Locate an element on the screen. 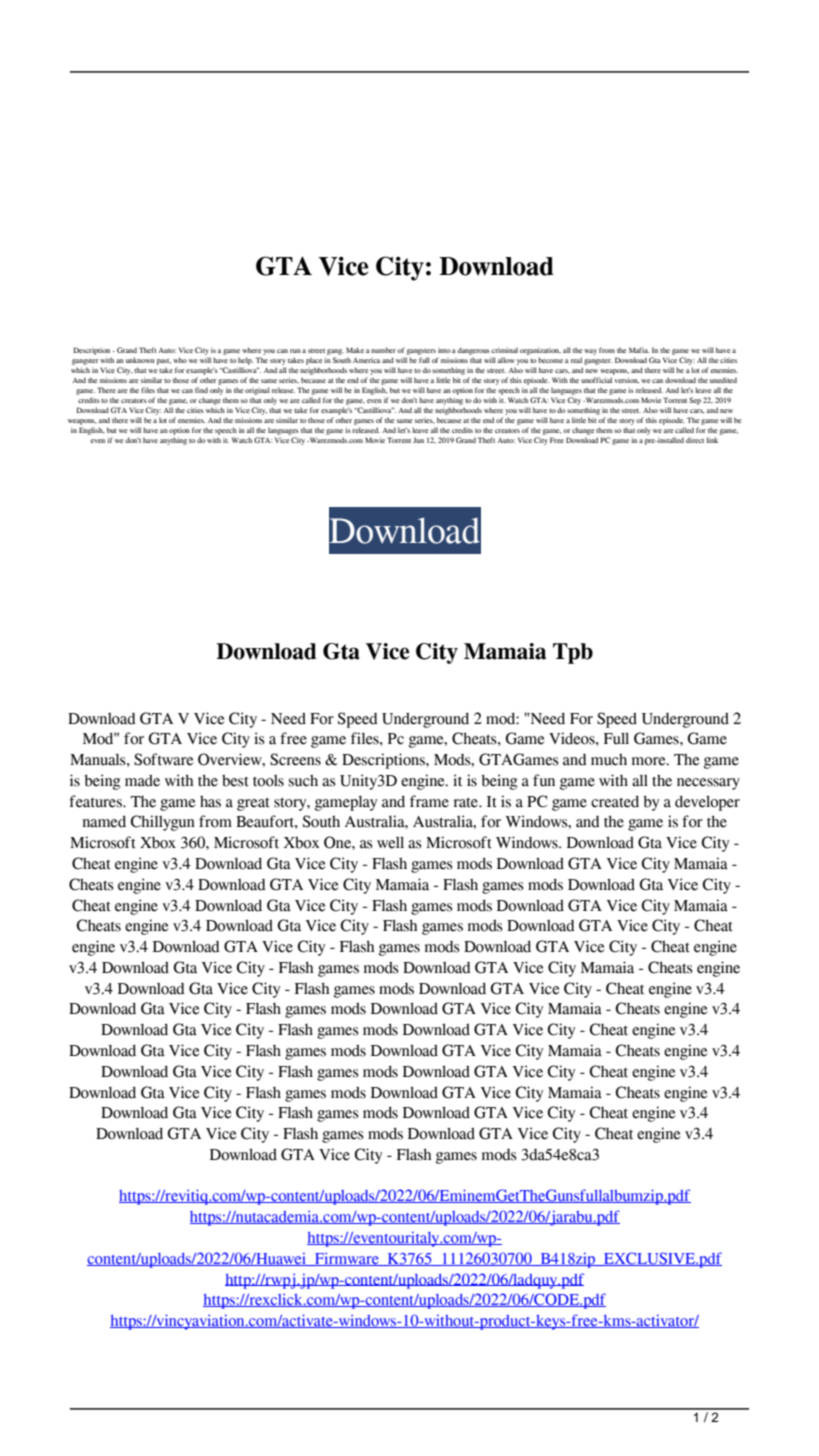 This screenshot has width=819, height=1456. necessary is located at coordinates (708, 784).
